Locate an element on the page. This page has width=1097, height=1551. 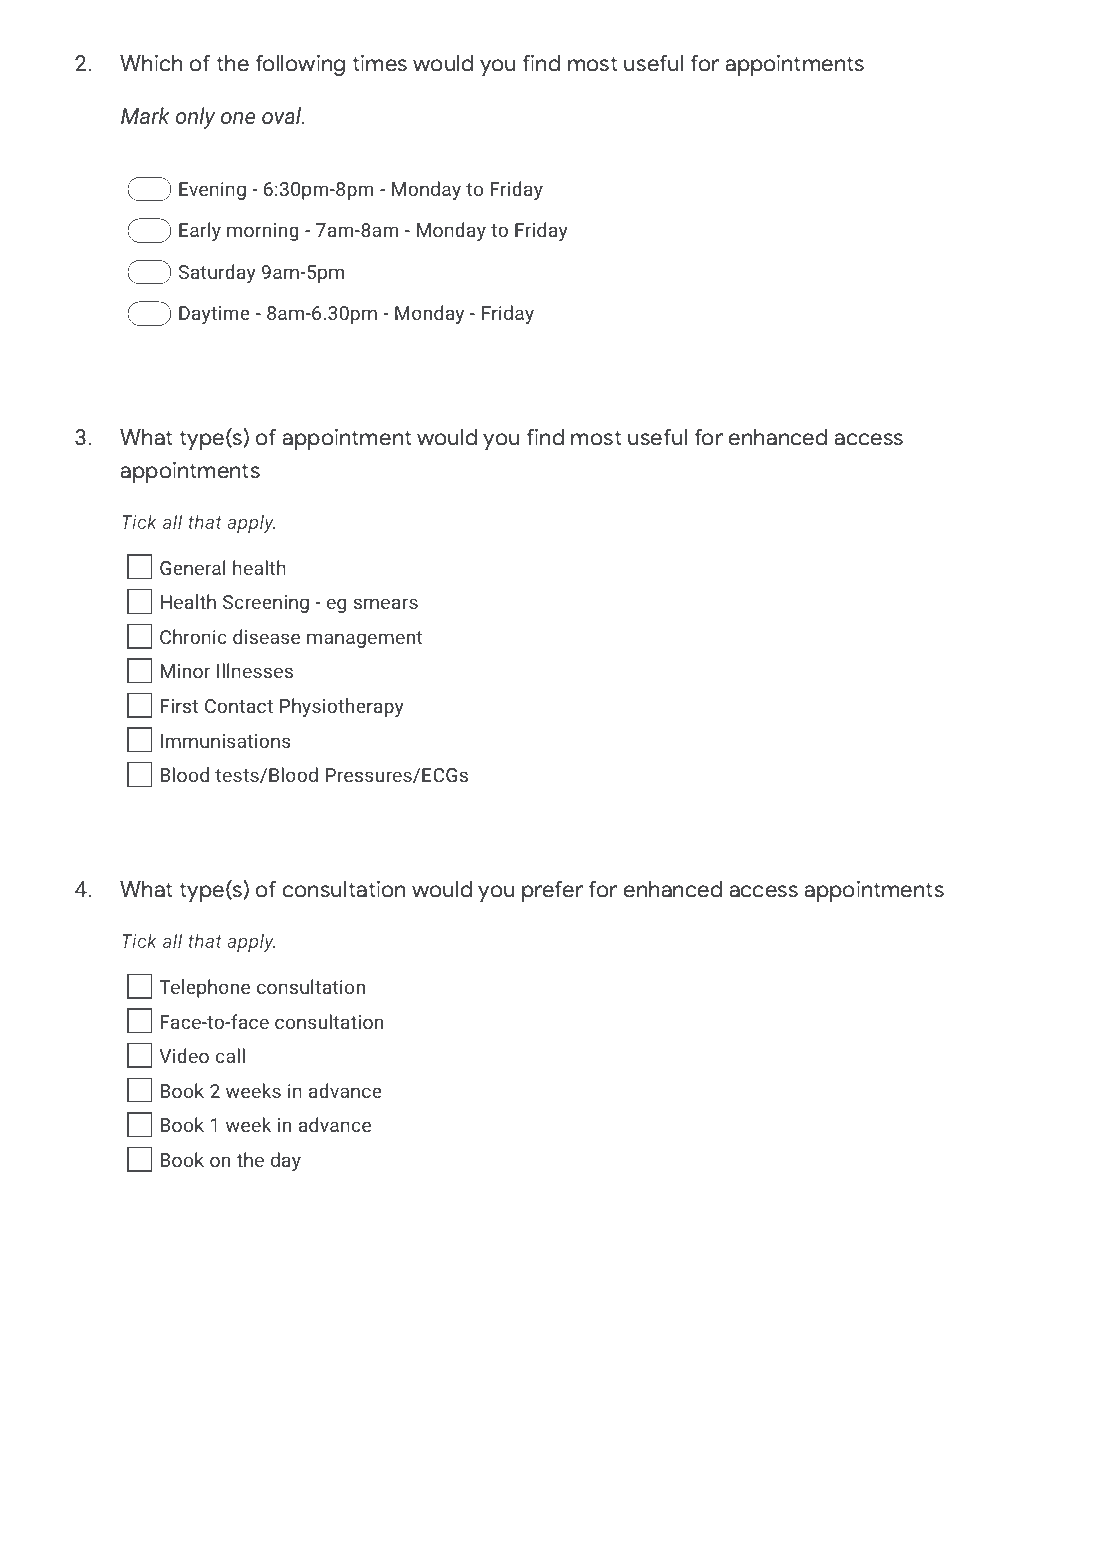
Video is located at coordinates (184, 1055).
